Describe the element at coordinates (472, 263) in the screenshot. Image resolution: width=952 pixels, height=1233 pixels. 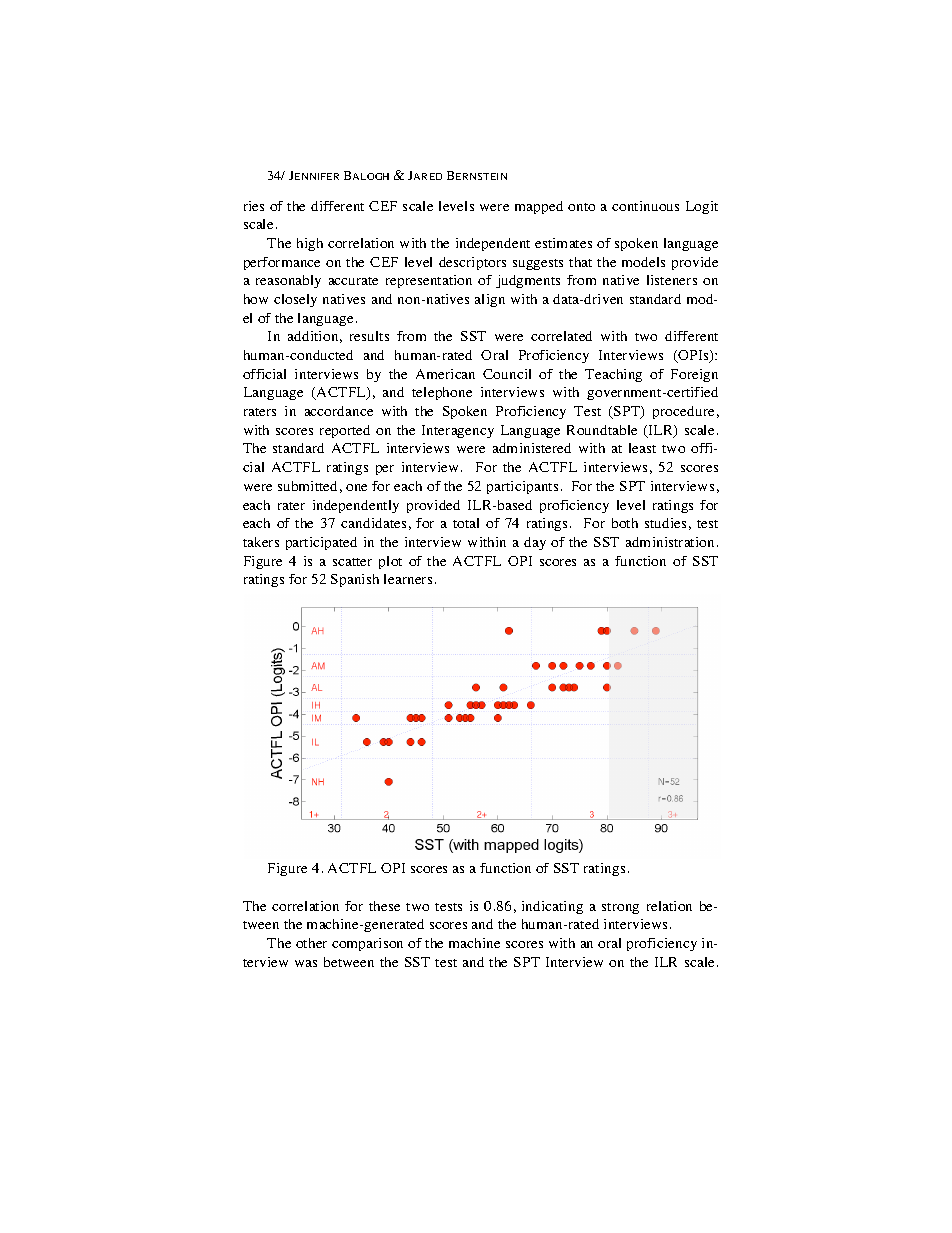
I see `descriptors` at that location.
